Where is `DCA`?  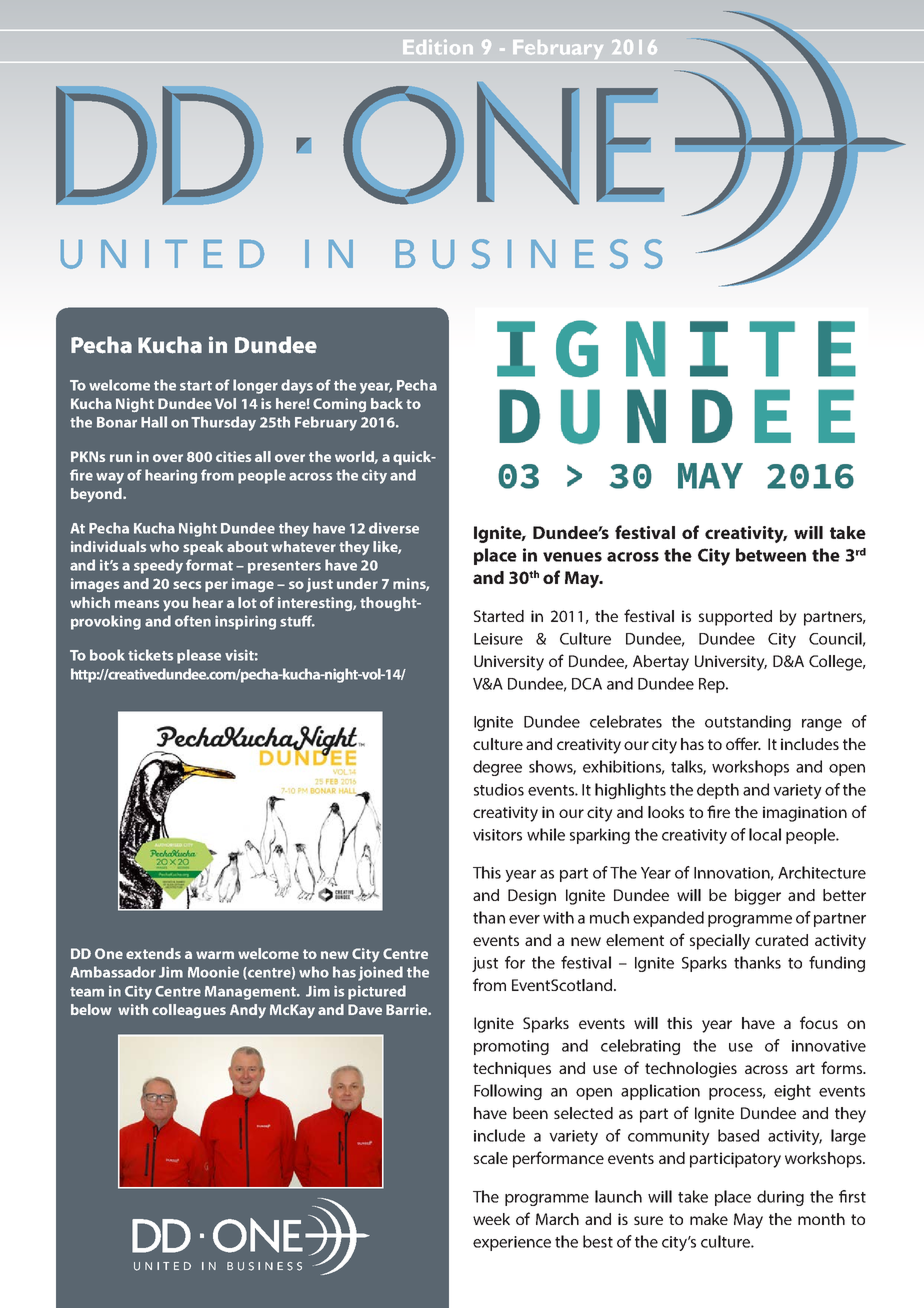 DCA is located at coordinates (587, 684).
